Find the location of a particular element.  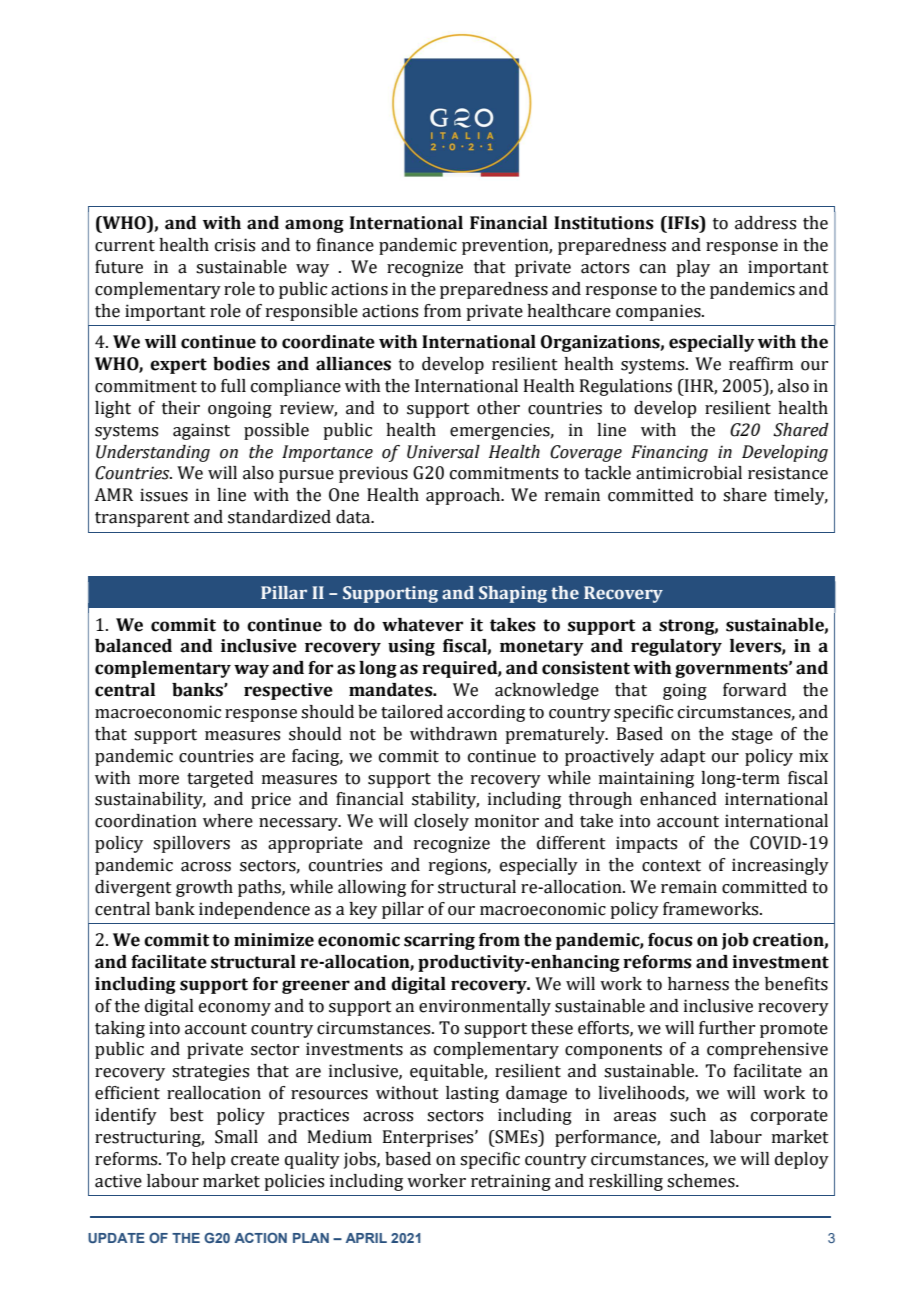

according is located at coordinates (486, 713).
